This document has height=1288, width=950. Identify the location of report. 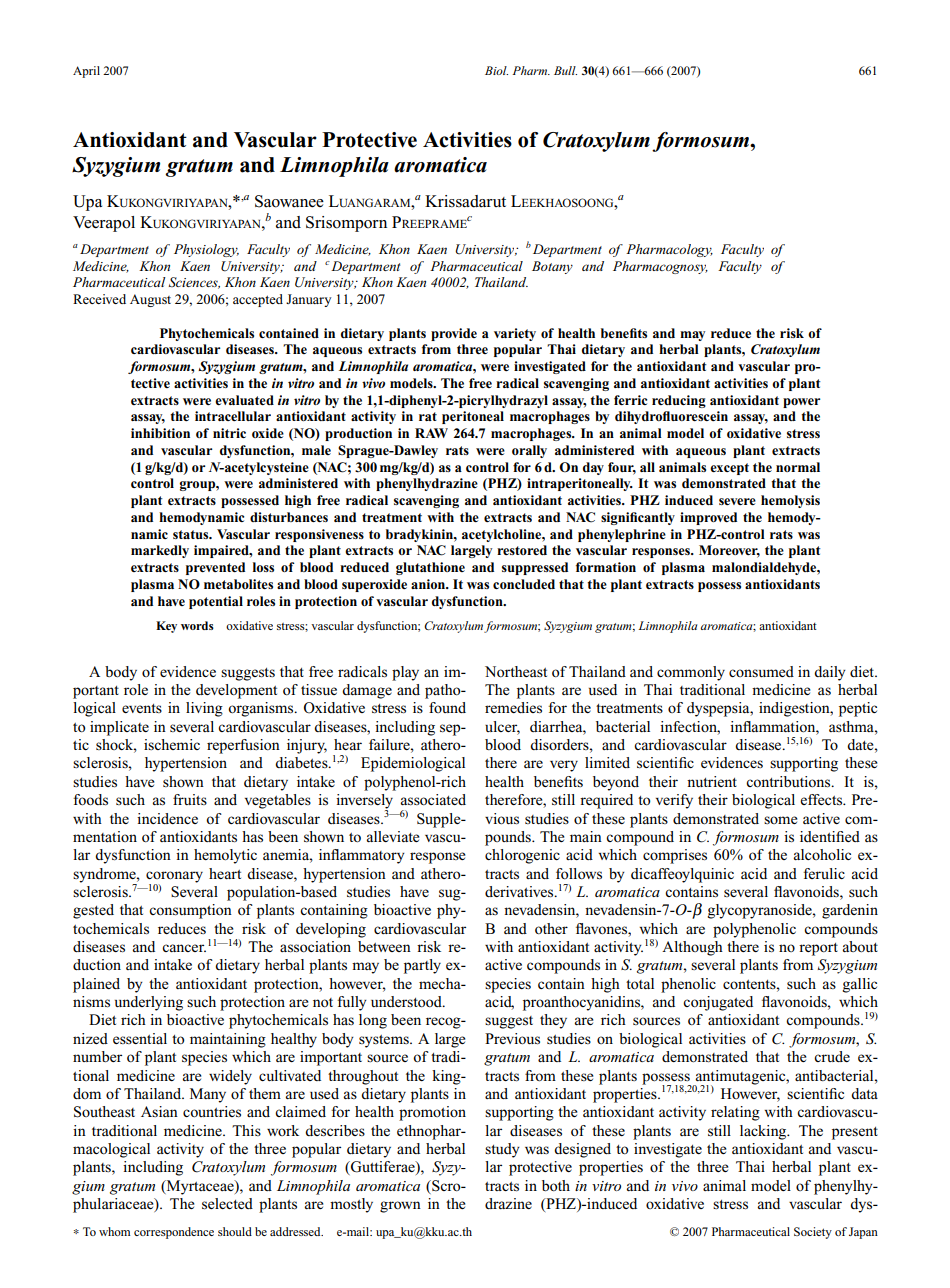
(818, 949).
